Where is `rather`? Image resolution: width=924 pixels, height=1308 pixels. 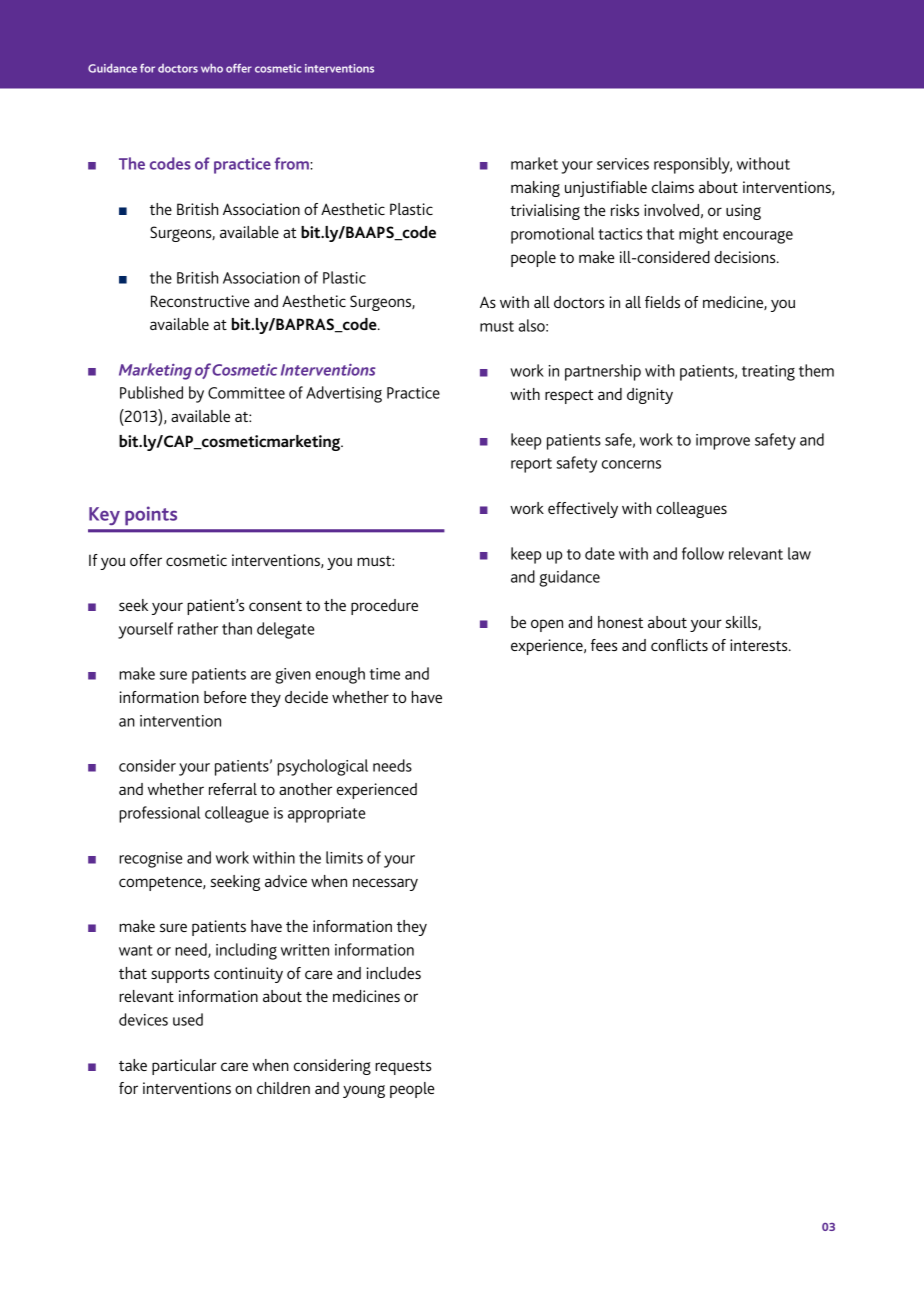 rather is located at coordinates (198, 628).
